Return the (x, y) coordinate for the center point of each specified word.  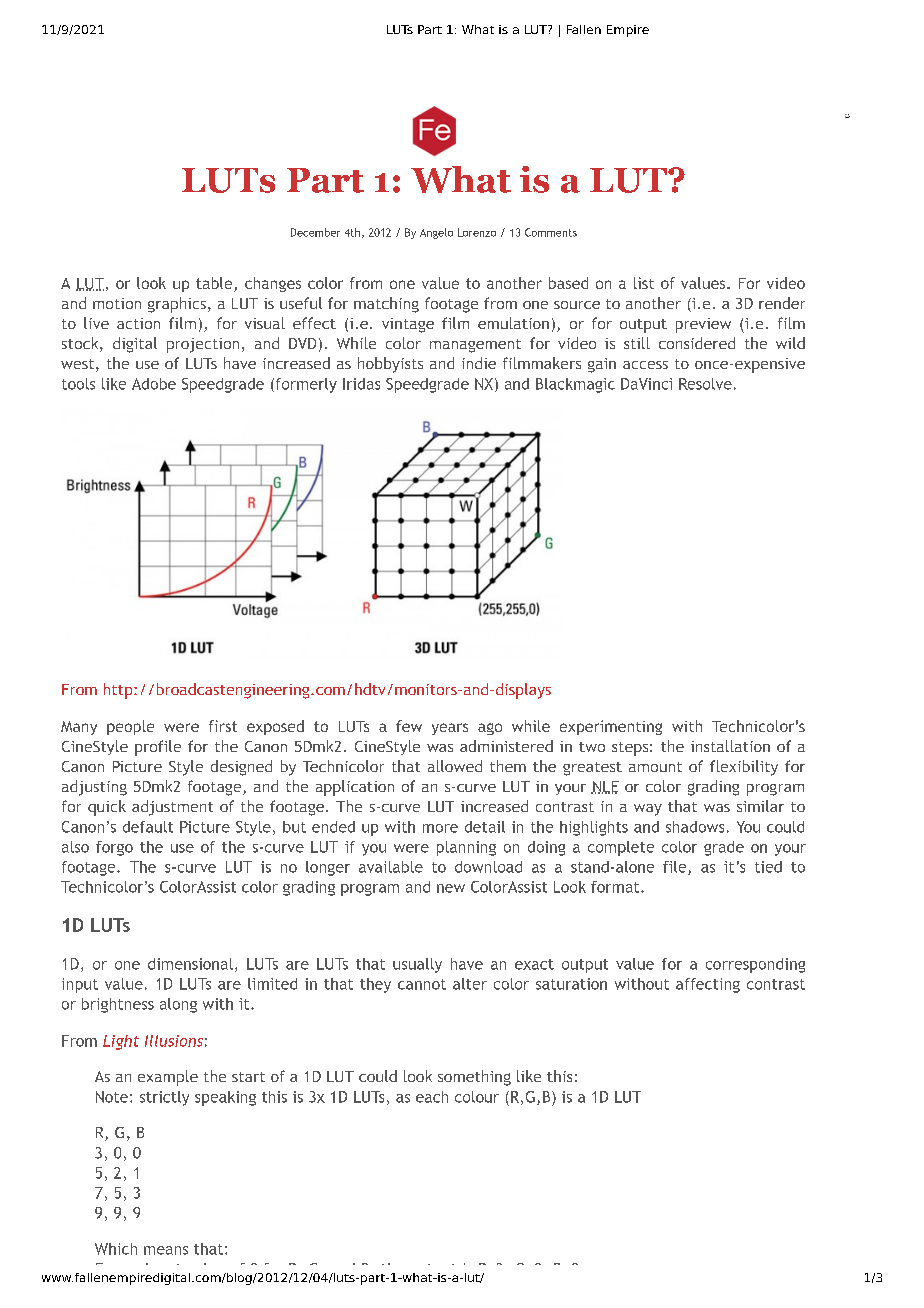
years (450, 729)
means (166, 1250)
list (644, 283)
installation (730, 746)
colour (477, 1097)
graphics (177, 305)
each (432, 1097)
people (130, 727)
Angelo (436, 233)
